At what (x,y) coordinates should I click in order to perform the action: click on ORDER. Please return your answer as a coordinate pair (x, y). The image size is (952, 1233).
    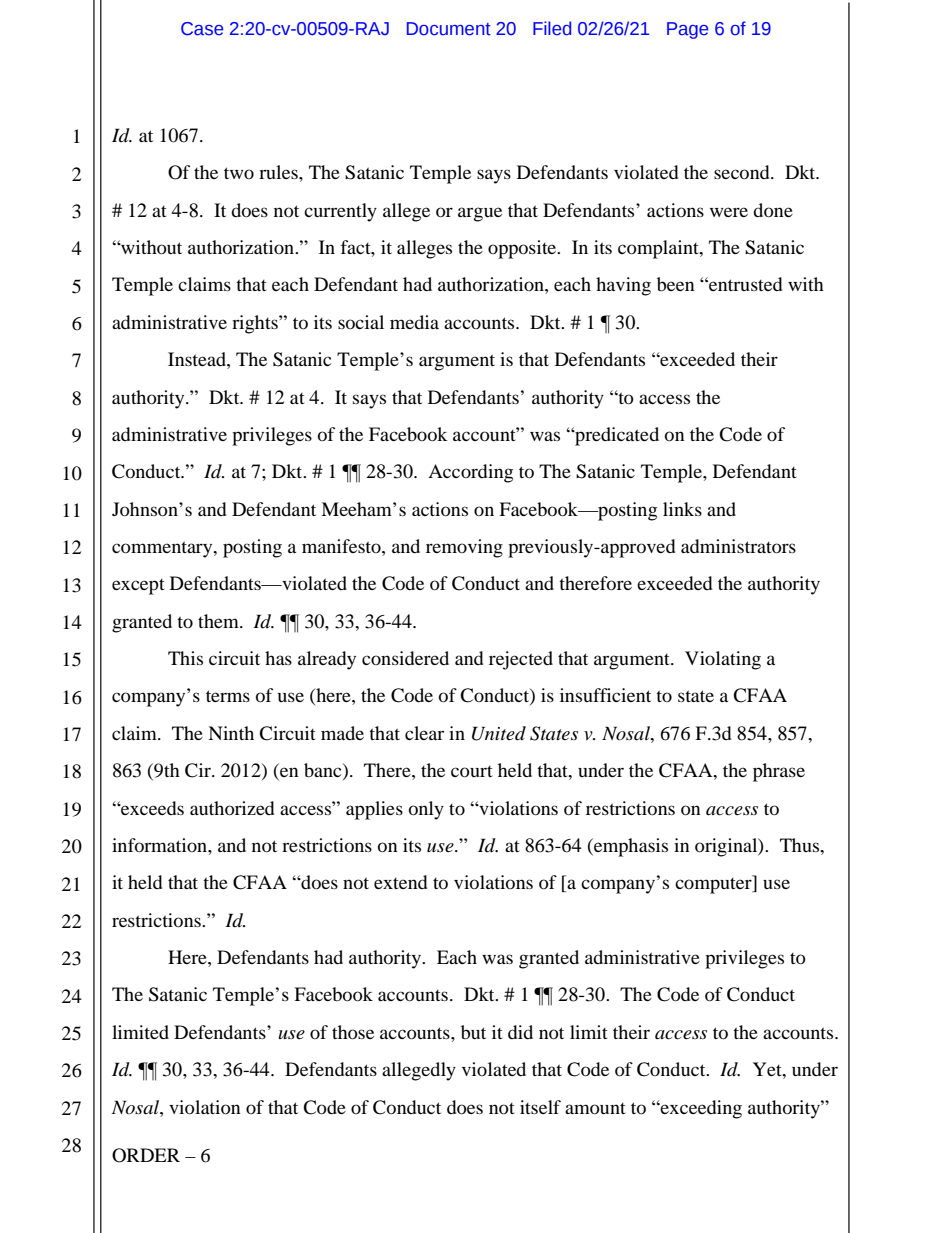
    Looking at the image, I should click on (146, 1155).
